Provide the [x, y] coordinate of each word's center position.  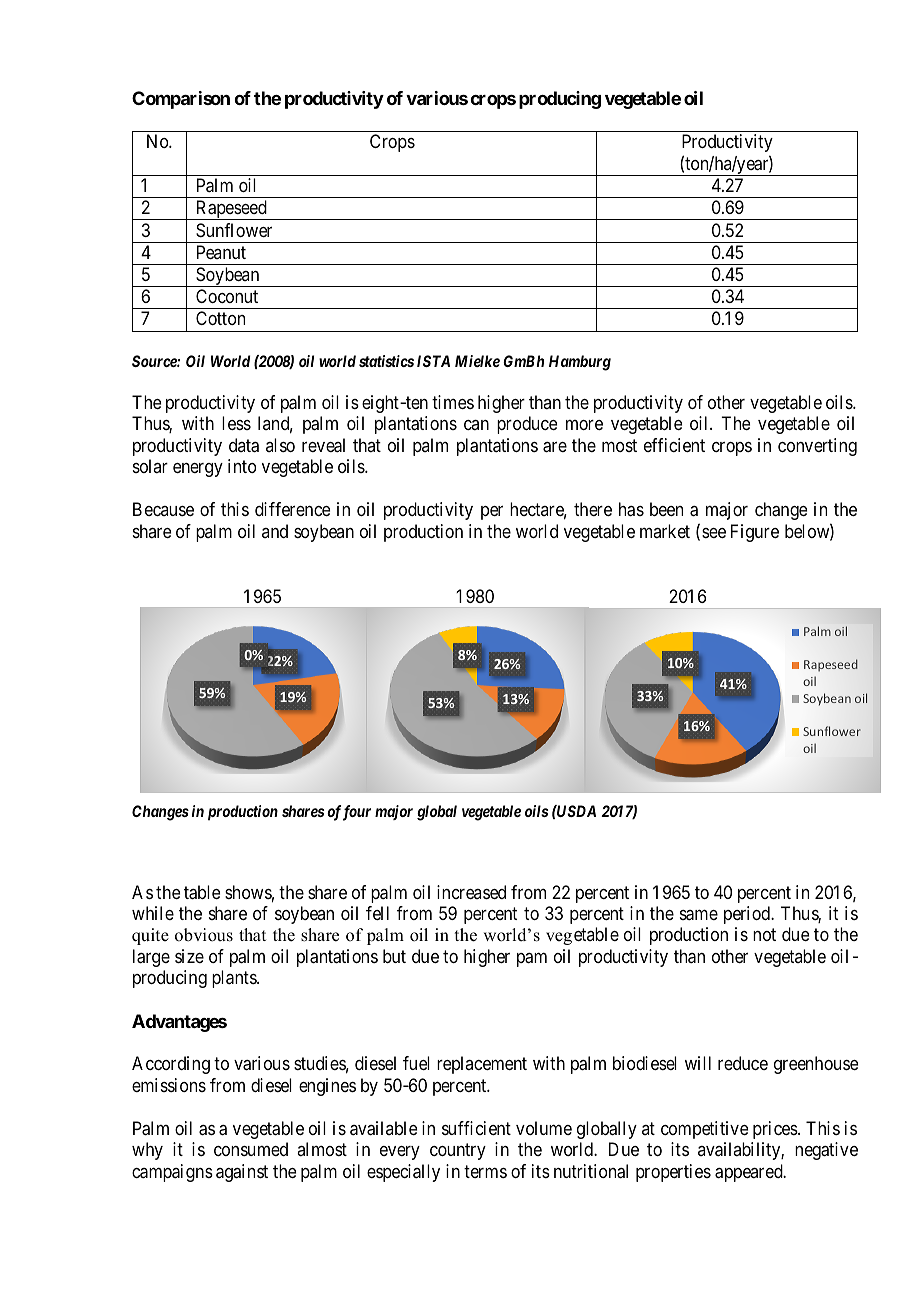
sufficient [476, 1128]
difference [292, 509]
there [593, 509]
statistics [386, 361]
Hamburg [580, 363]
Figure [755, 533]
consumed [251, 1149]
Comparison [181, 100]
